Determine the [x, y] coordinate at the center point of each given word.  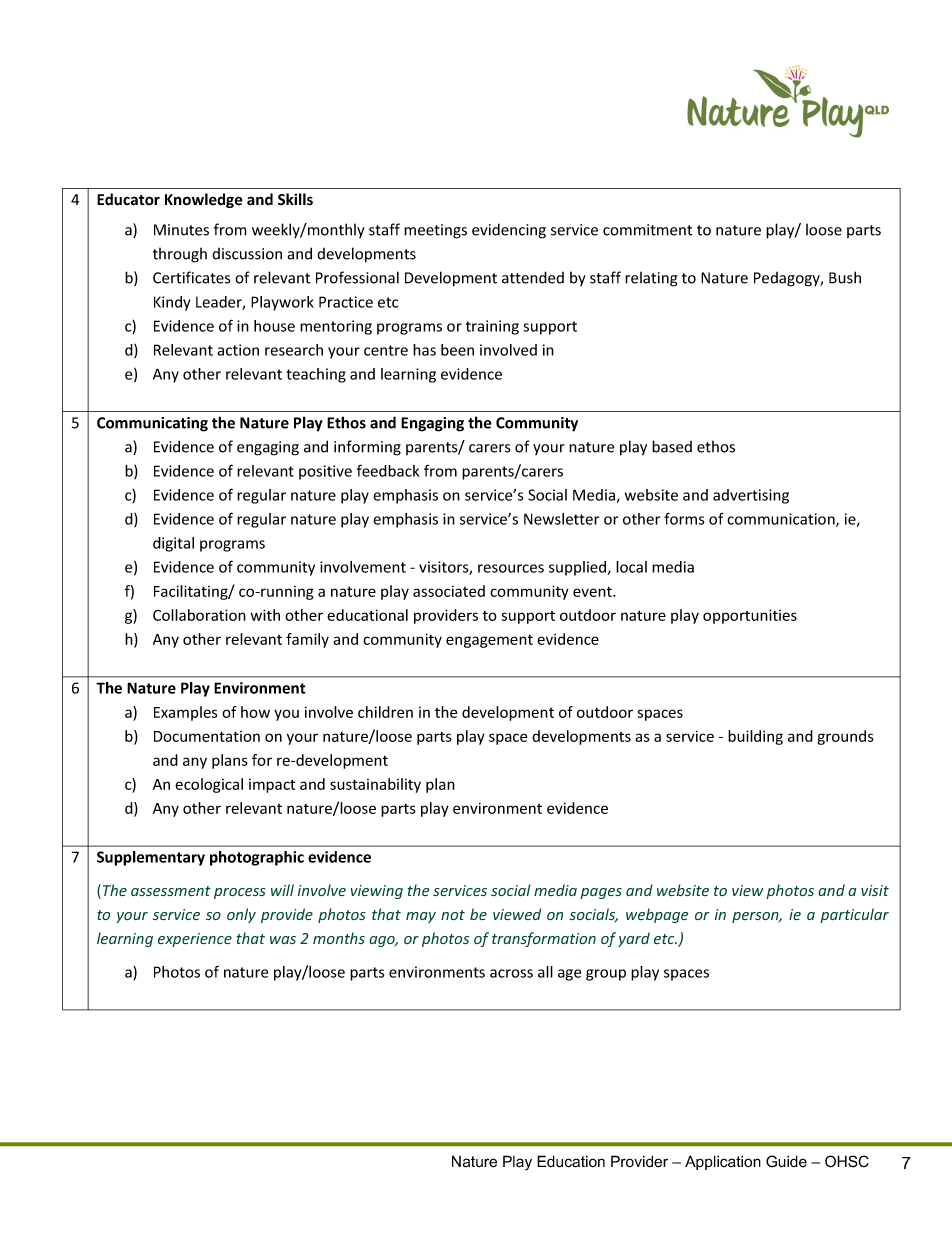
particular [854, 915]
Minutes [181, 230]
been [457, 350]
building [755, 737]
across [511, 973]
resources [511, 568]
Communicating [152, 424]
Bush [845, 277]
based [672, 446]
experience [195, 940]
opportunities [750, 616]
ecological [209, 785]
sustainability [375, 785]
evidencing [509, 231]
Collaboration [199, 615]
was [283, 940]
